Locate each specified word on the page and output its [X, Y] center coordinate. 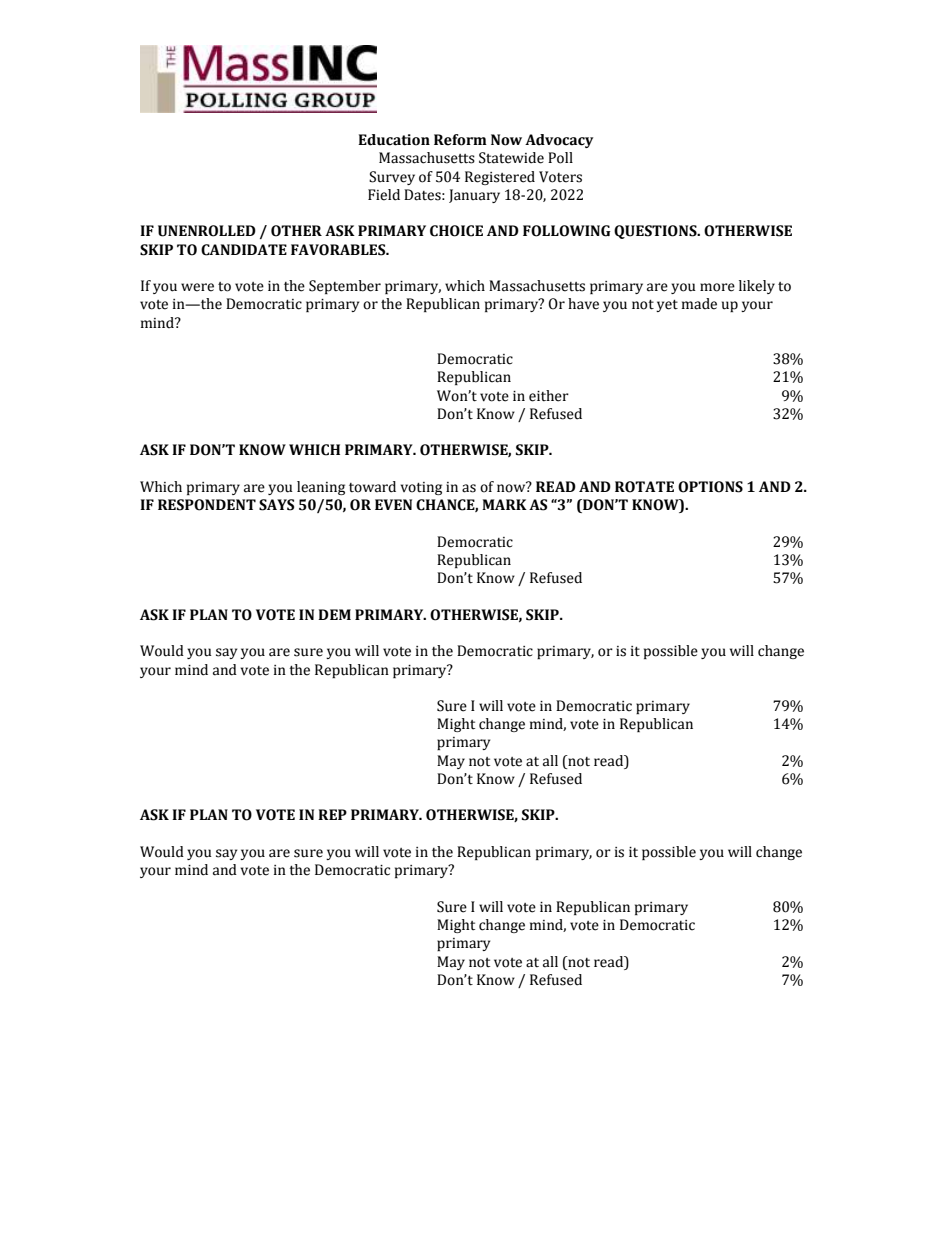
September [345, 287]
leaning [321, 488]
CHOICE [456, 231]
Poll [560, 158]
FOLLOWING [567, 231]
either [549, 396]
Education [394, 140]
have [583, 304]
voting [421, 488]
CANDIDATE [244, 250]
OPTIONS [710, 487]
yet [667, 306]
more [717, 287]
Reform [460, 140]
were [197, 287]
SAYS [276, 505]
